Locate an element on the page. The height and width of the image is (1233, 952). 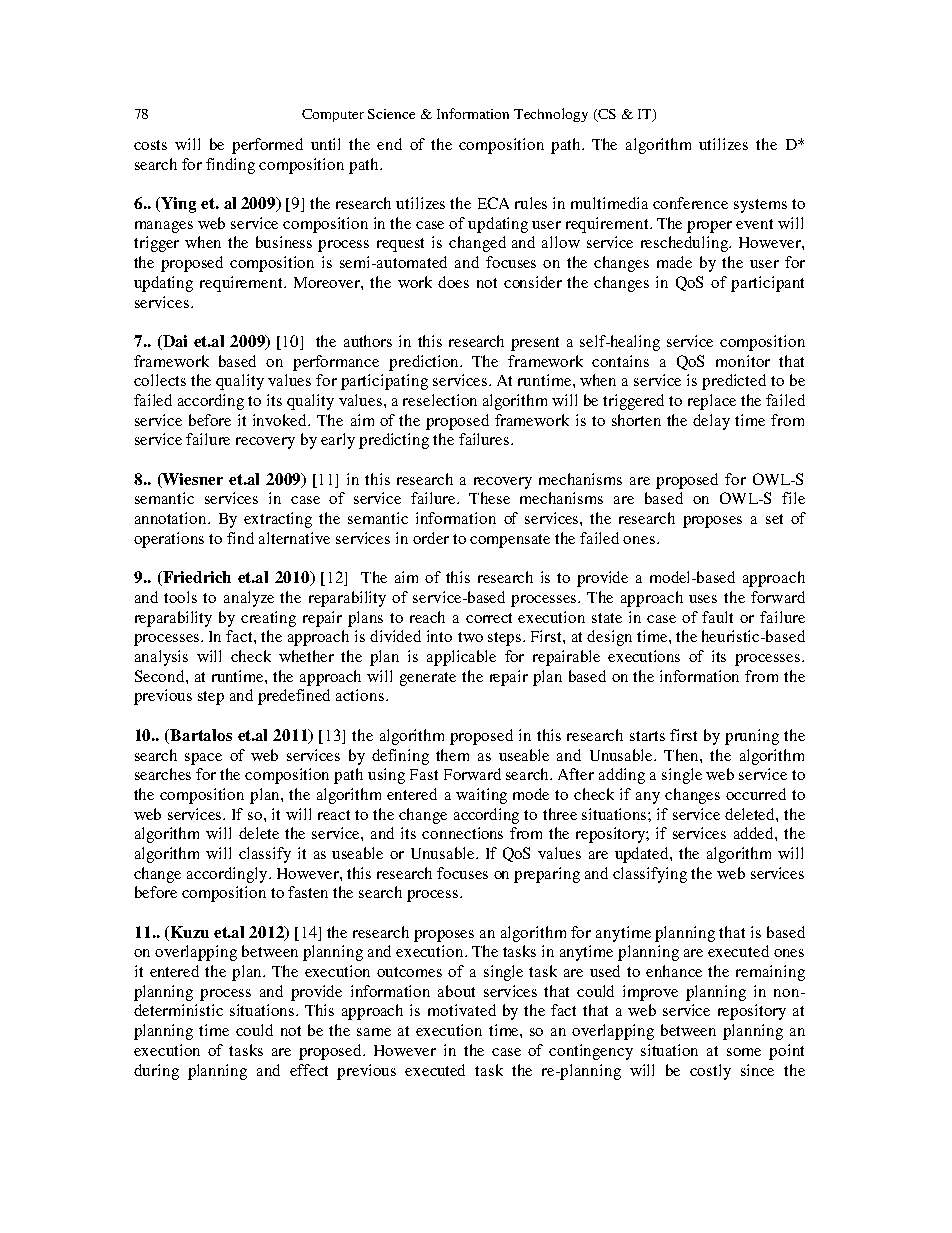
pruning is located at coordinates (752, 737).
